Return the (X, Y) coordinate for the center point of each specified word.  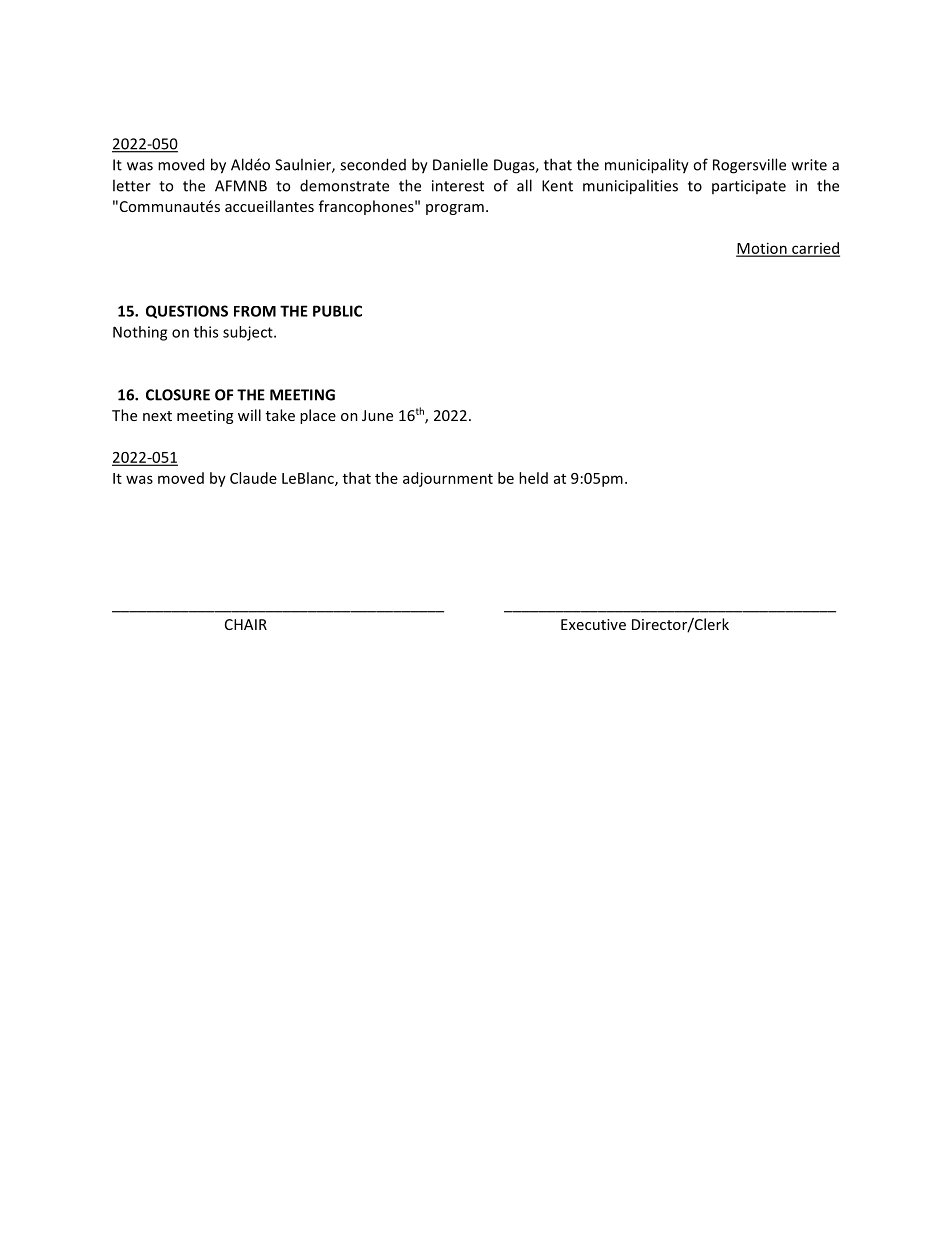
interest (458, 186)
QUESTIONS (187, 312)
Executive (593, 624)
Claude (253, 478)
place (318, 416)
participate (749, 187)
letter (132, 185)
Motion (762, 249)
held (533, 478)
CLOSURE (178, 395)
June (377, 415)
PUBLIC (337, 311)
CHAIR (246, 624)
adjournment (448, 479)
